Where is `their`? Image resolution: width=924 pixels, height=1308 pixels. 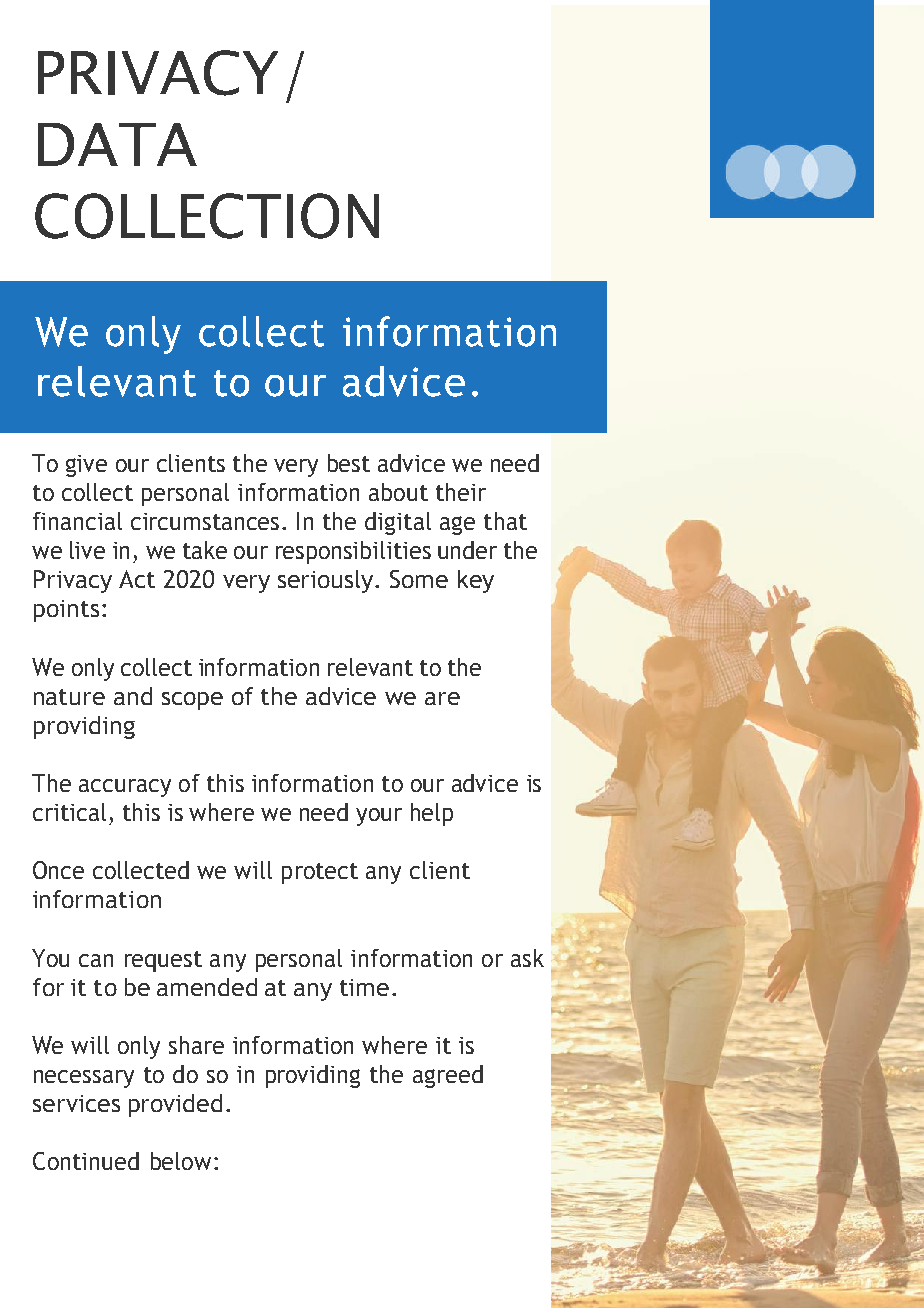 their is located at coordinates (461, 492).
